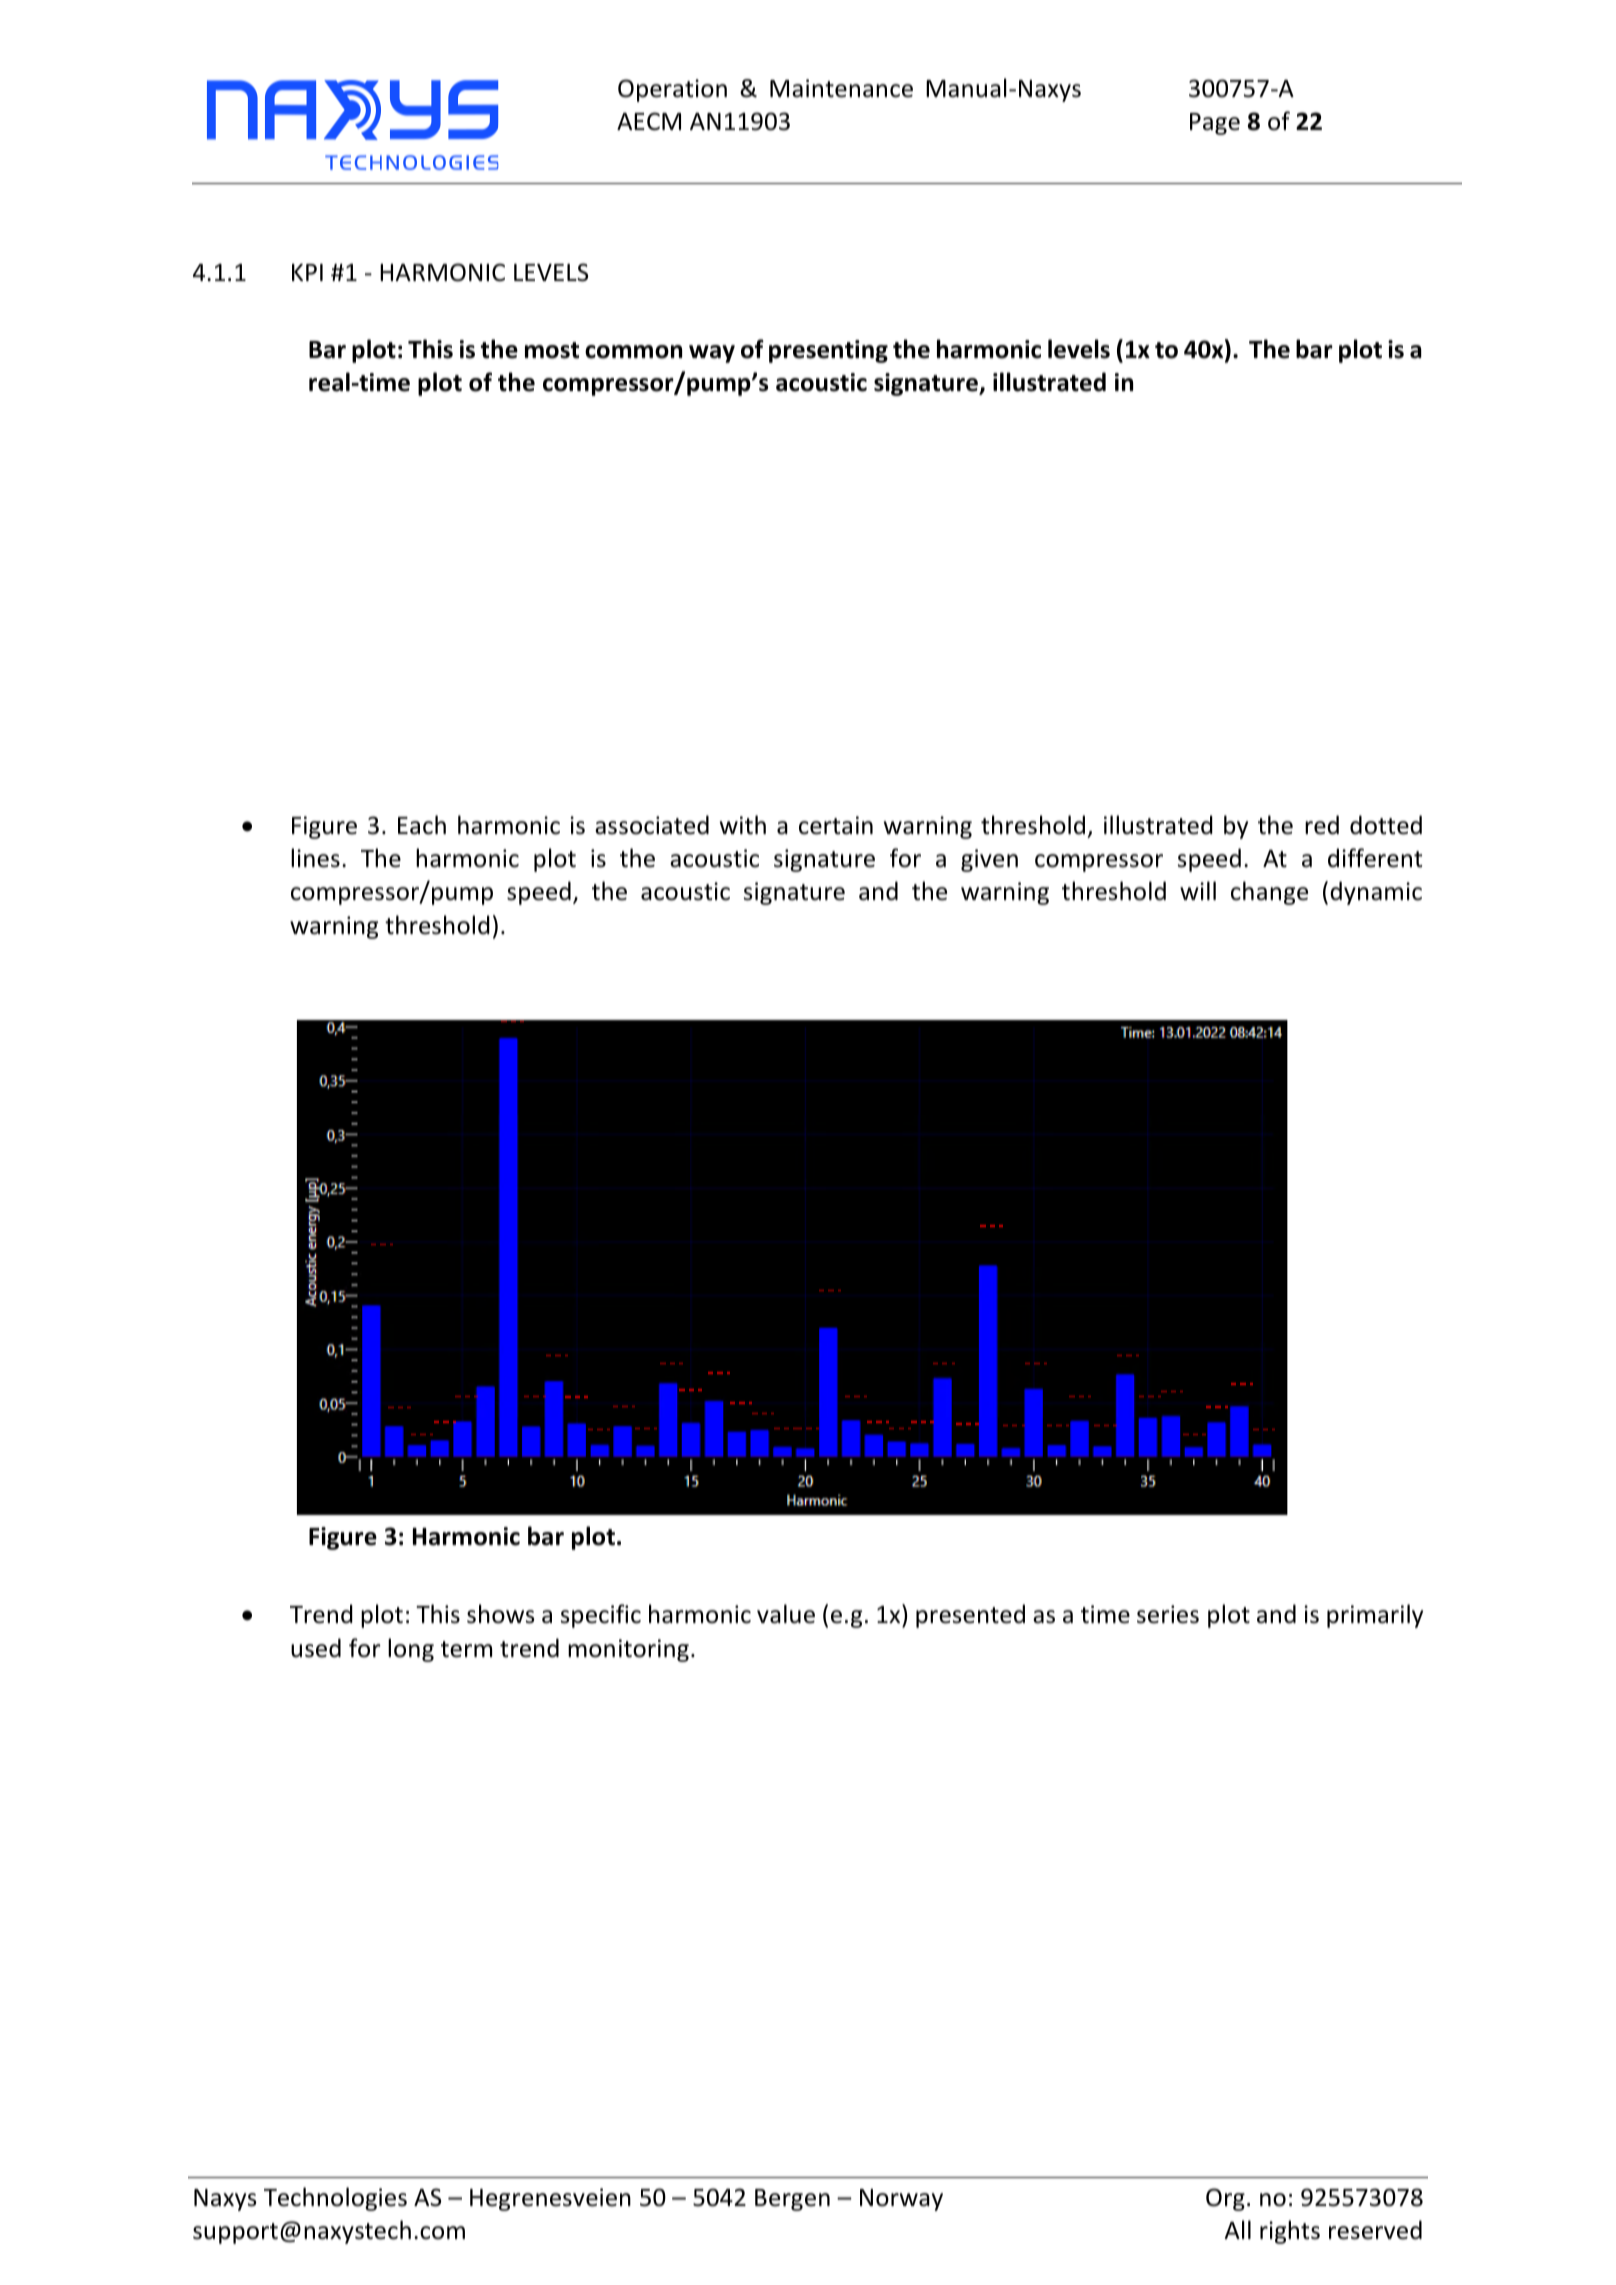  I want to click on KPI, so click(307, 272).
